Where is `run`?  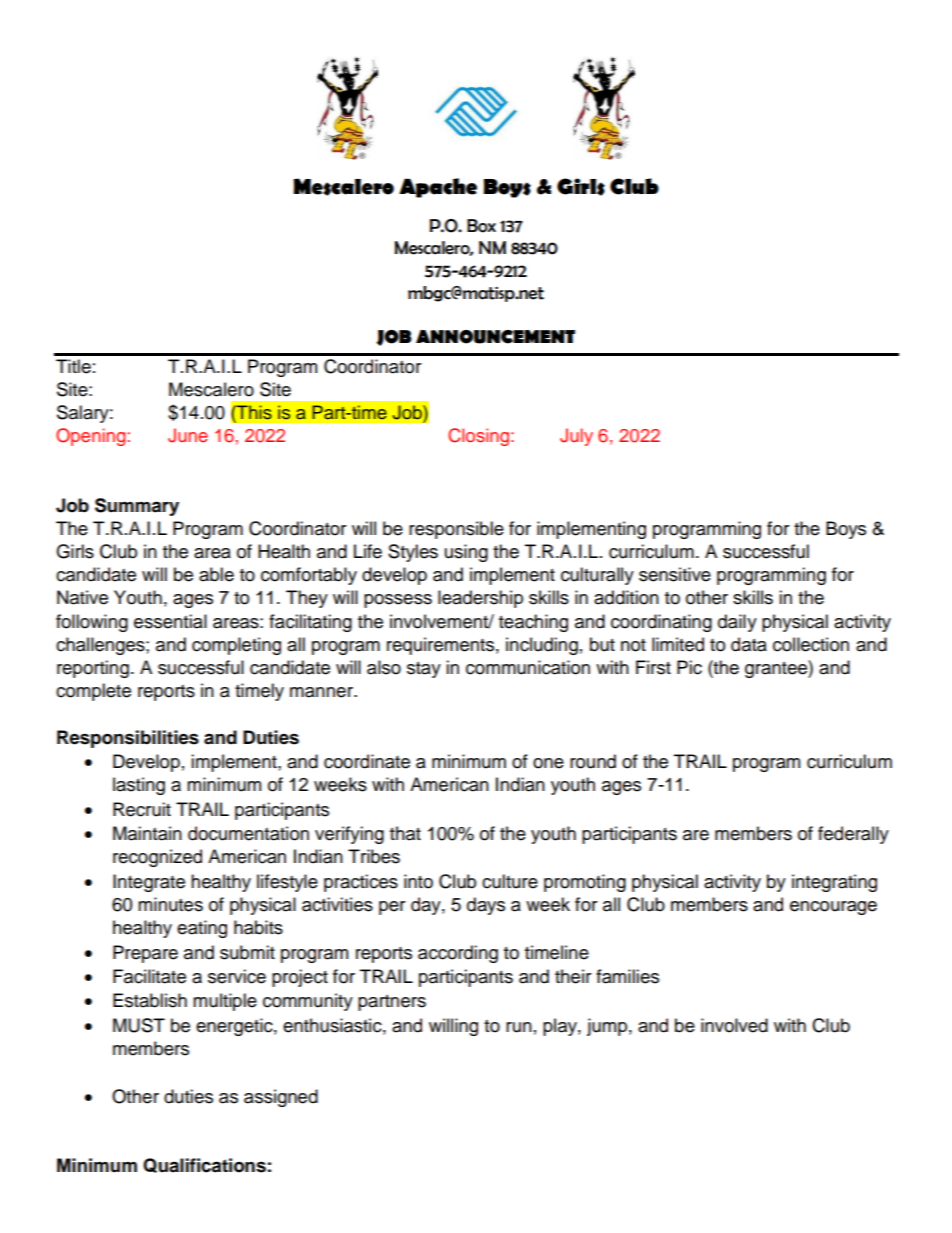
run is located at coordinates (519, 1027).
